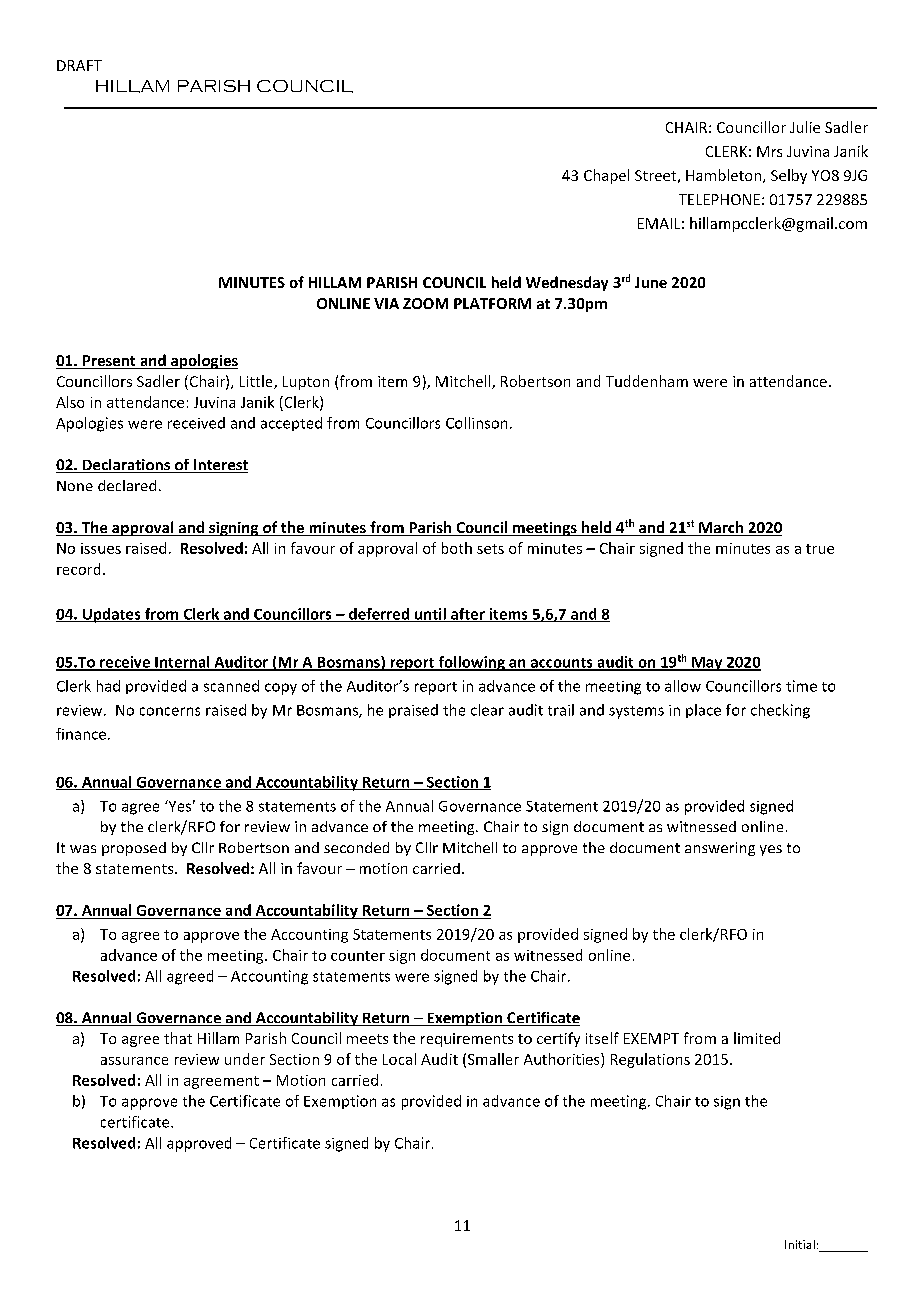 The height and width of the document is (1308, 924). What do you see at coordinates (805, 127) in the document?
I see `Julie` at bounding box center [805, 127].
